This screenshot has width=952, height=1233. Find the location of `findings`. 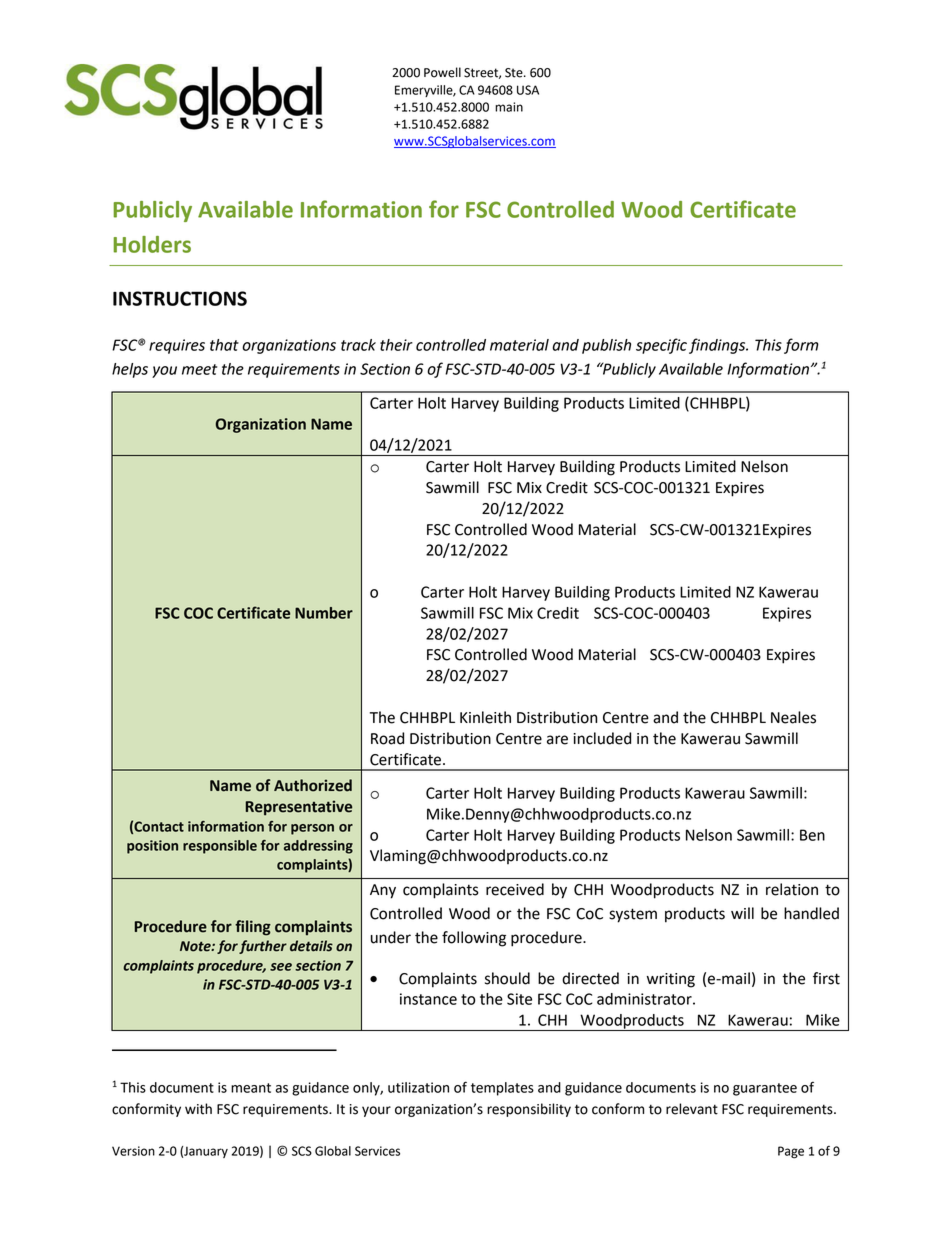

findings is located at coordinates (718, 346).
